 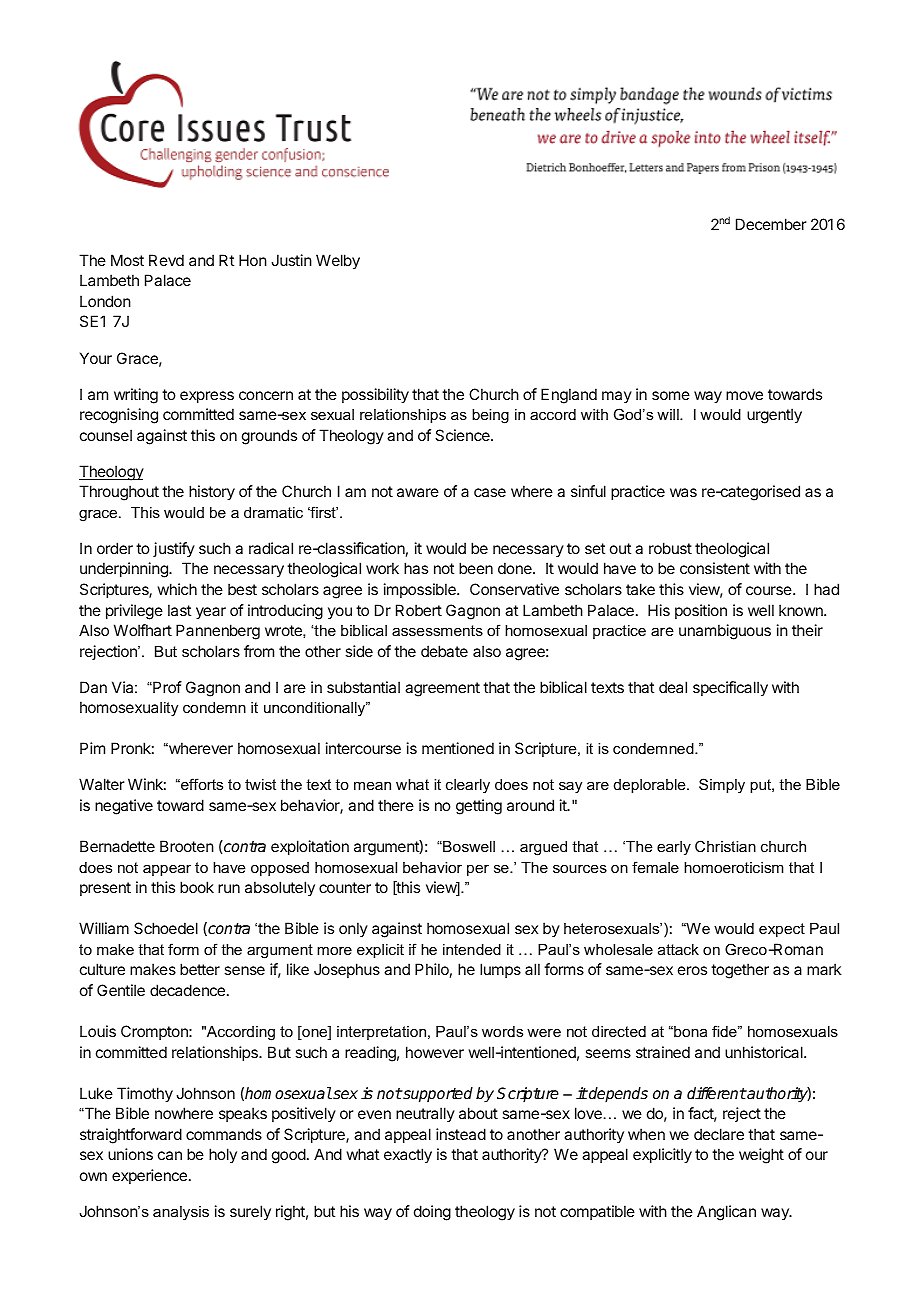 What do you see at coordinates (149, 1176) in the document?
I see `experience` at bounding box center [149, 1176].
